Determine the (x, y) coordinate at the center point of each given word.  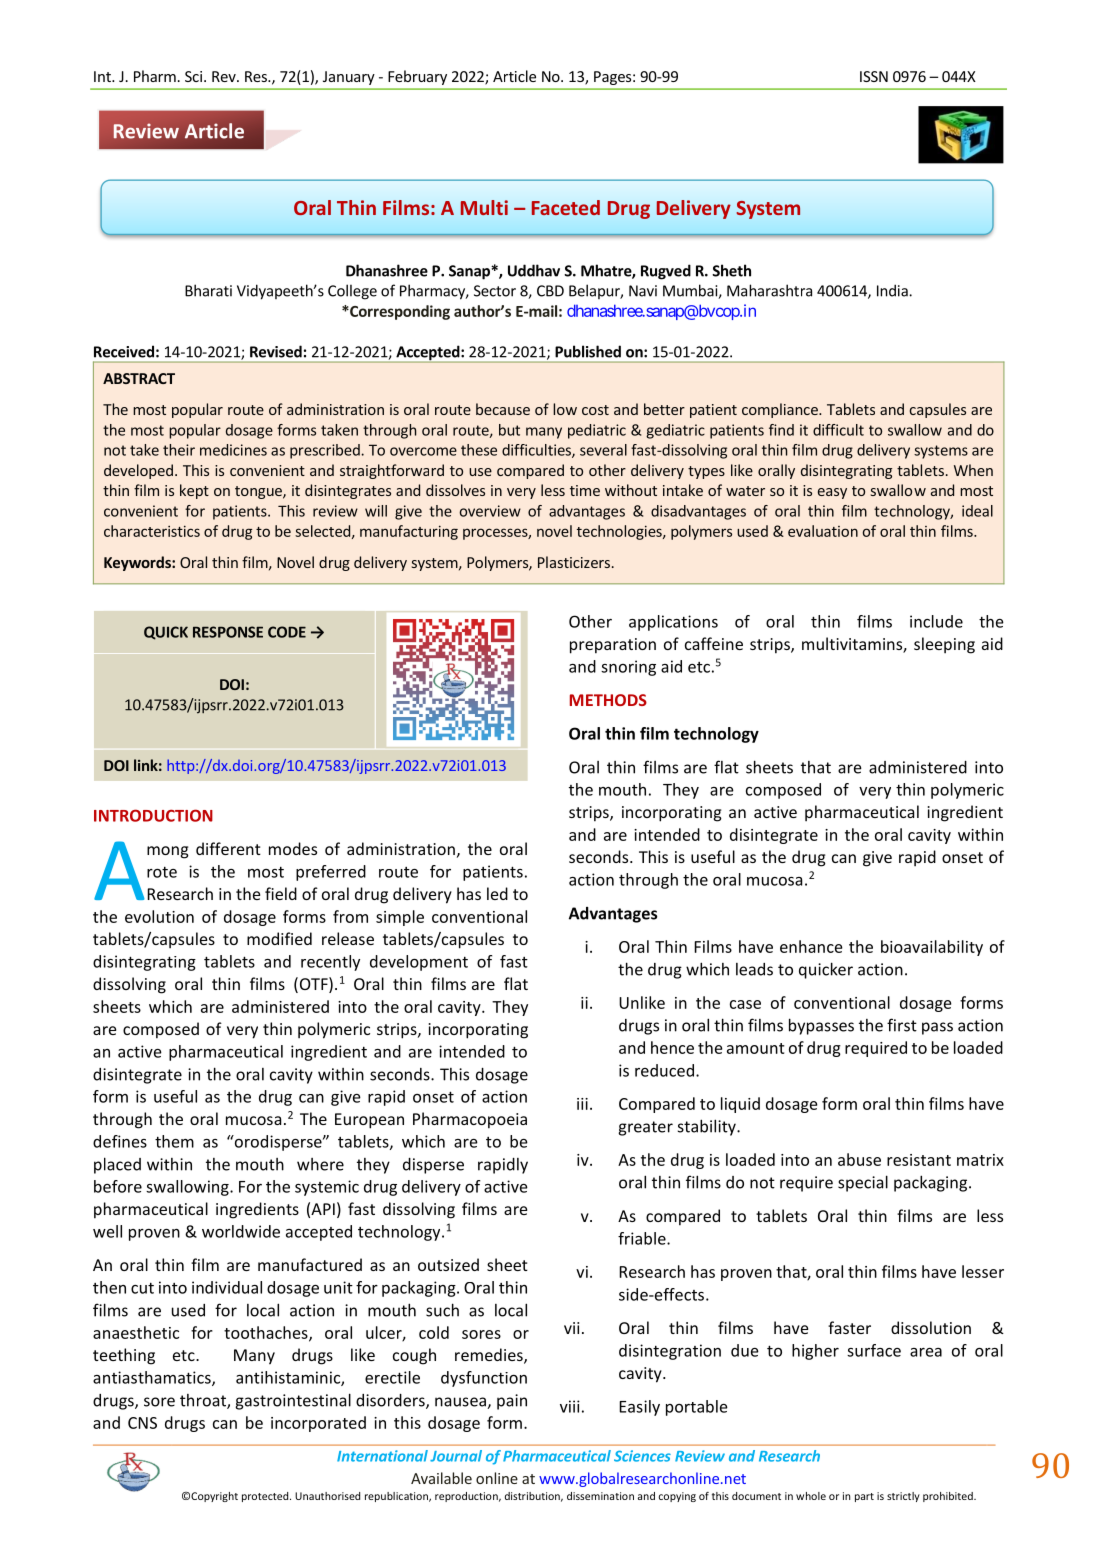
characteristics (152, 531)
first (902, 1025)
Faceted (566, 207)
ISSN (874, 76)
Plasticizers (574, 562)
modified (279, 938)
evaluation (823, 531)
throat (204, 1401)
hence (672, 1047)
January (349, 78)
